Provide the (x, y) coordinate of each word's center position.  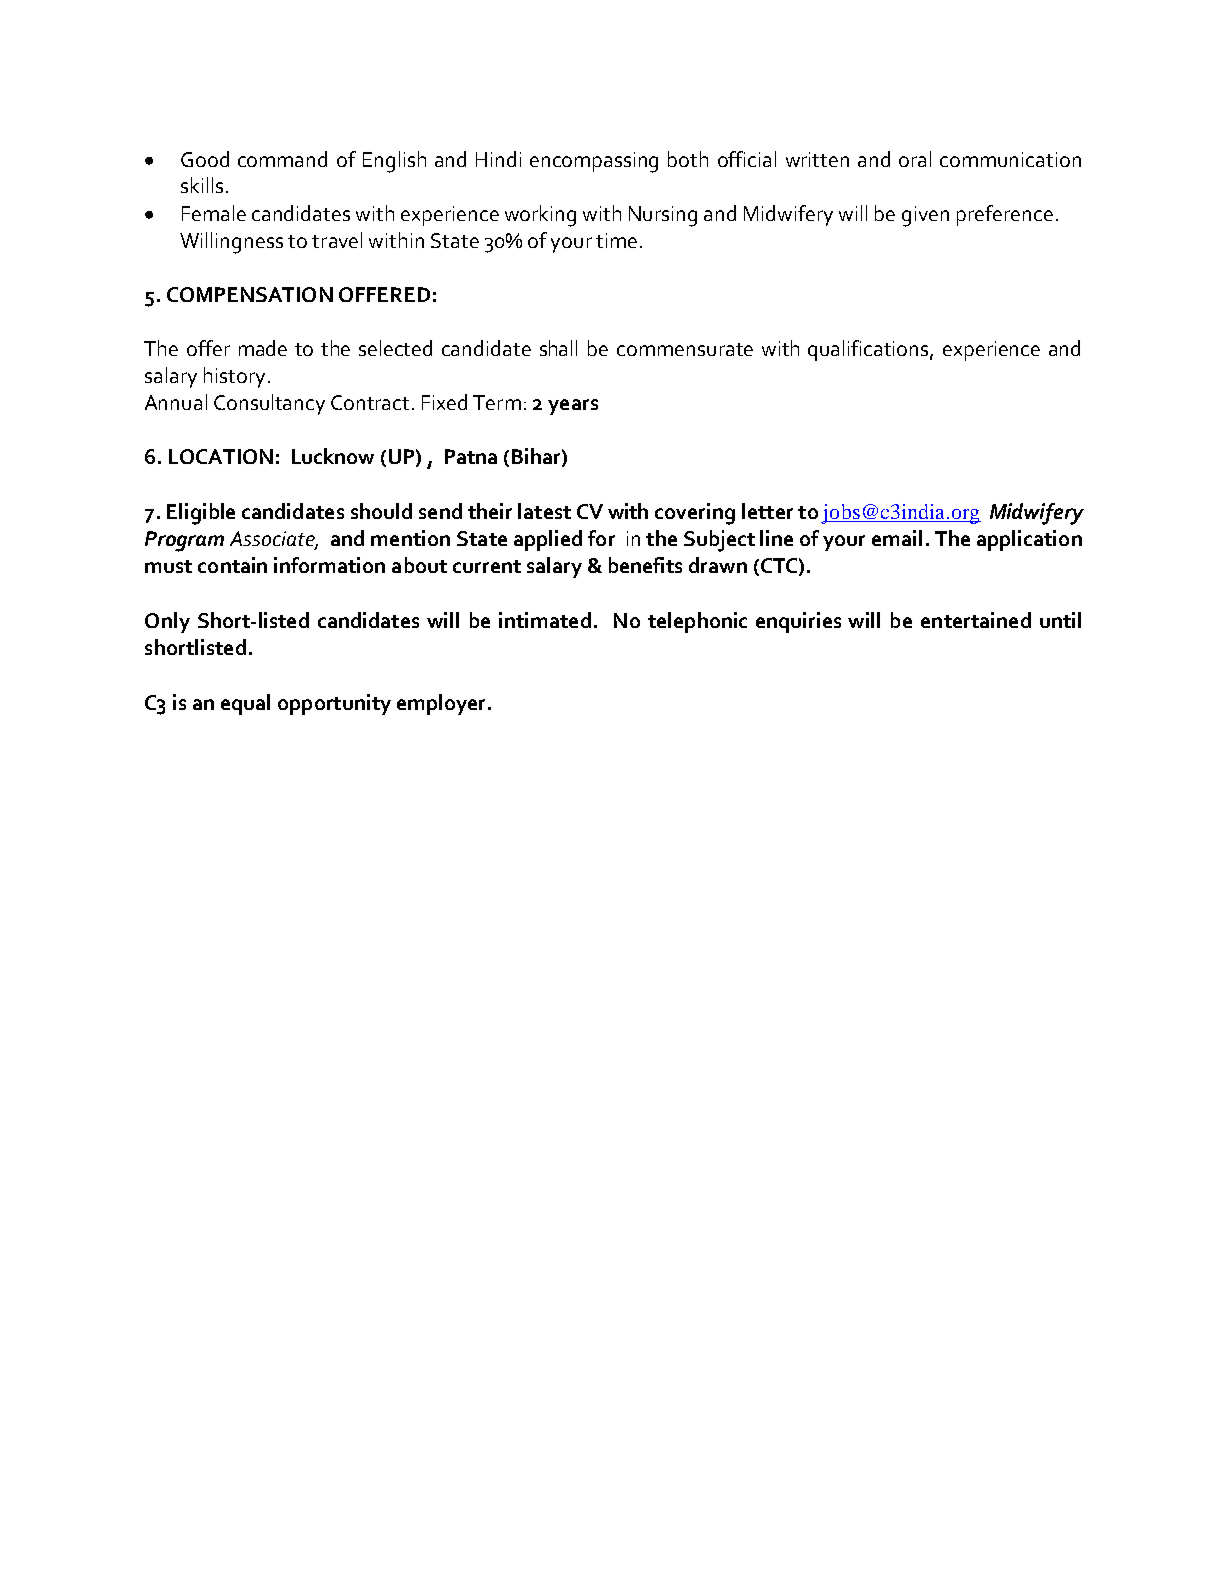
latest (544, 511)
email (897, 538)
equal (245, 704)
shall (558, 348)
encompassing (594, 162)
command (282, 159)
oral (915, 159)
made (263, 348)
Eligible (201, 514)
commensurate (685, 349)
